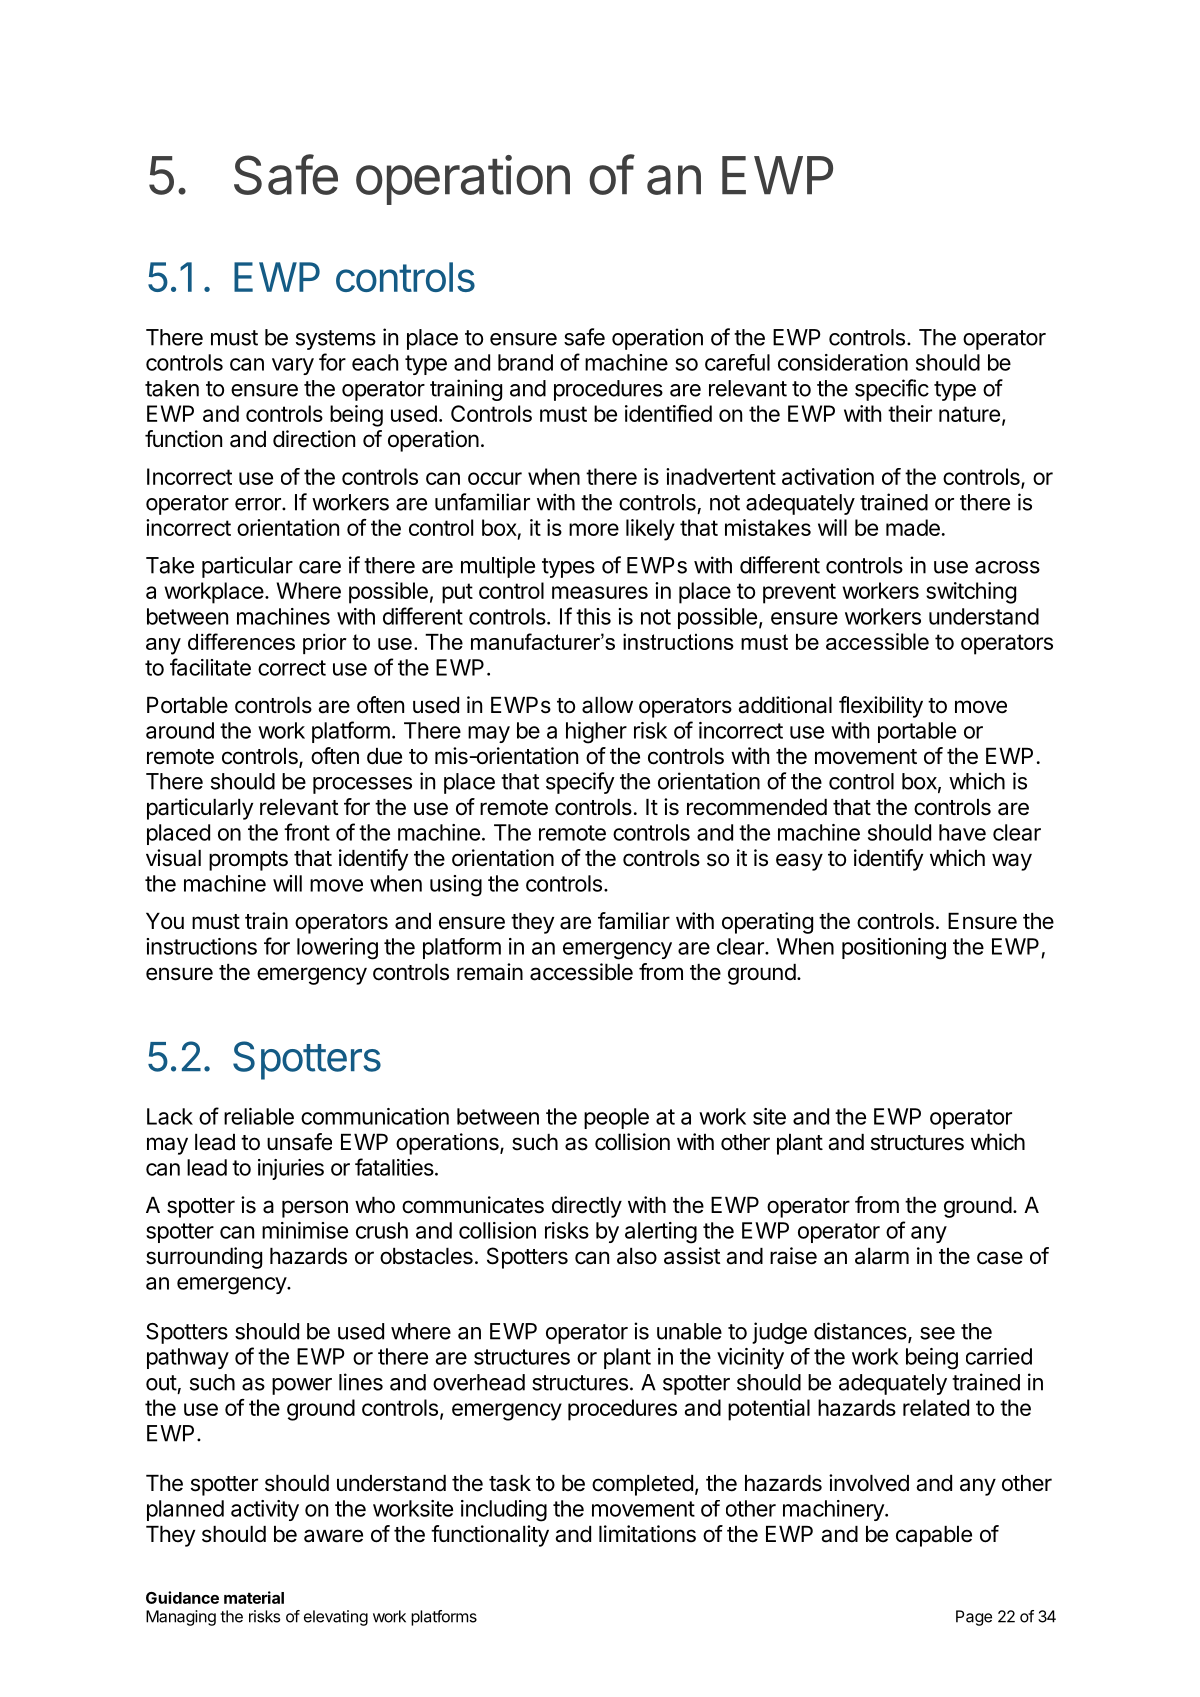 The height and width of the page is (1697, 1200). I want to click on brand, so click(525, 362).
